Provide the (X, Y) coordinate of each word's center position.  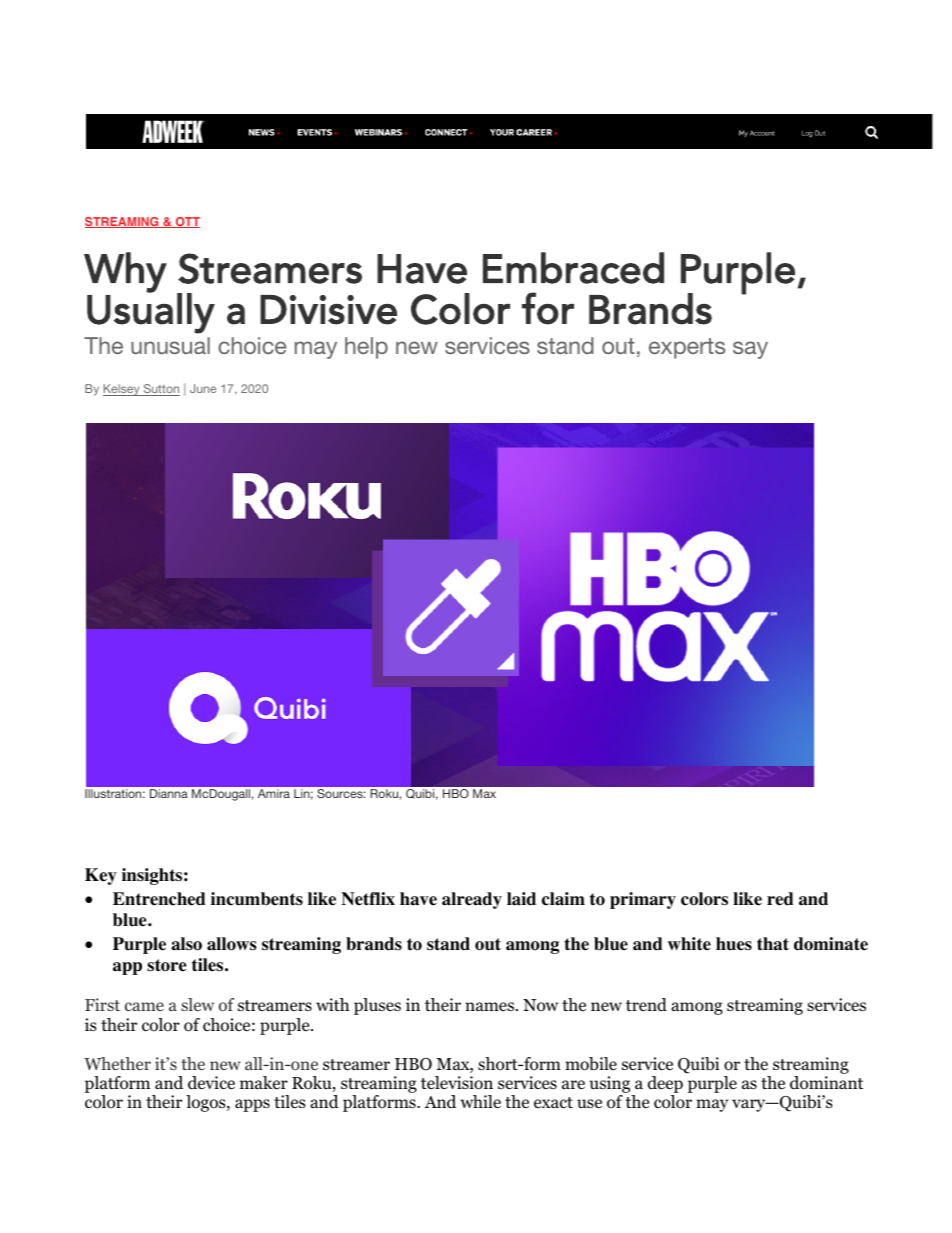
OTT (186, 222)
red (780, 899)
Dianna (169, 793)
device (211, 1083)
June (203, 388)
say (750, 350)
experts (687, 348)
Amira (274, 793)
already (472, 900)
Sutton (160, 390)
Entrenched (159, 899)
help (366, 348)
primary (643, 900)
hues (734, 944)
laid (521, 899)
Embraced (573, 268)
